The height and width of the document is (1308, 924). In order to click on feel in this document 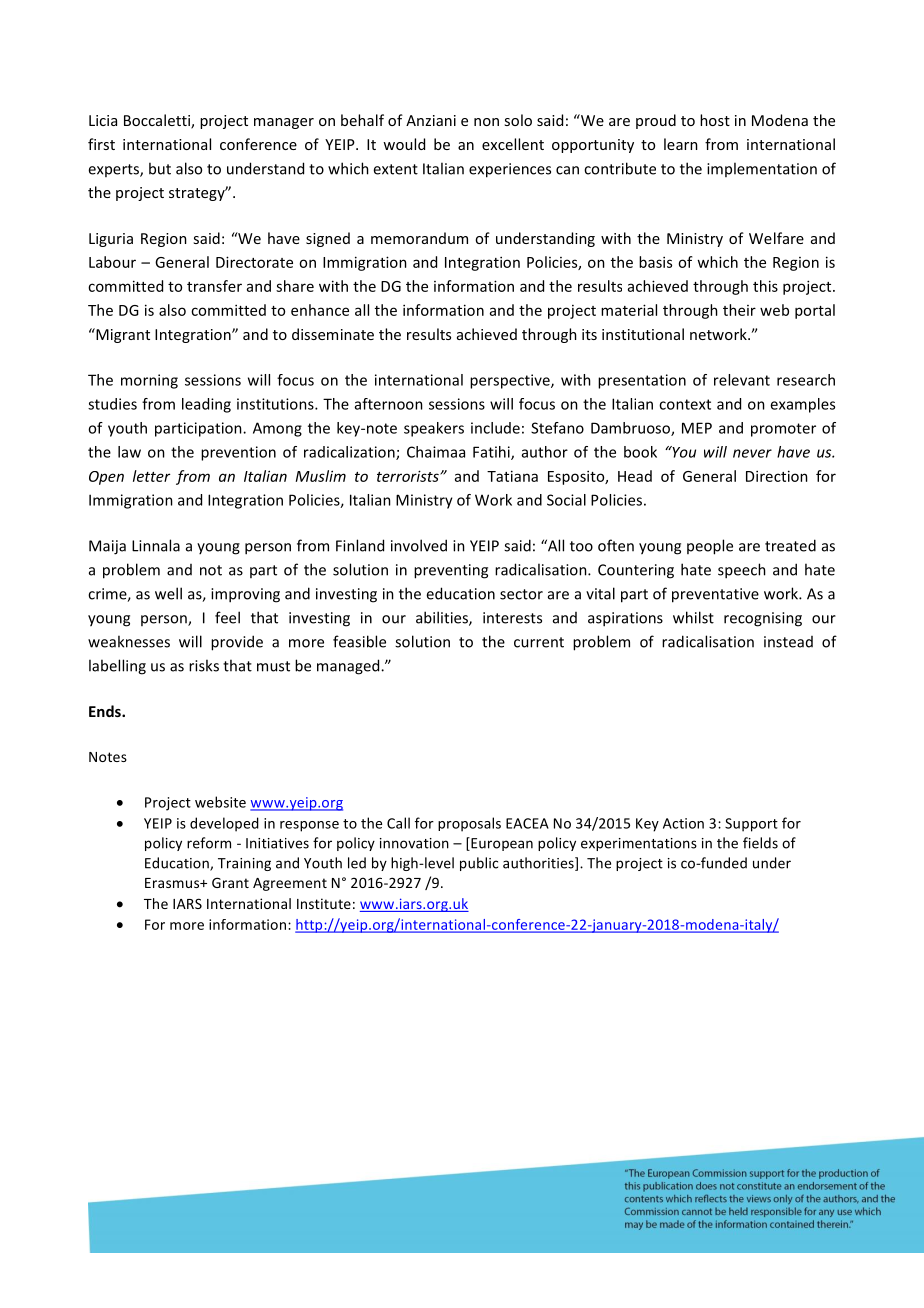, I will do `click(227, 617)`.
